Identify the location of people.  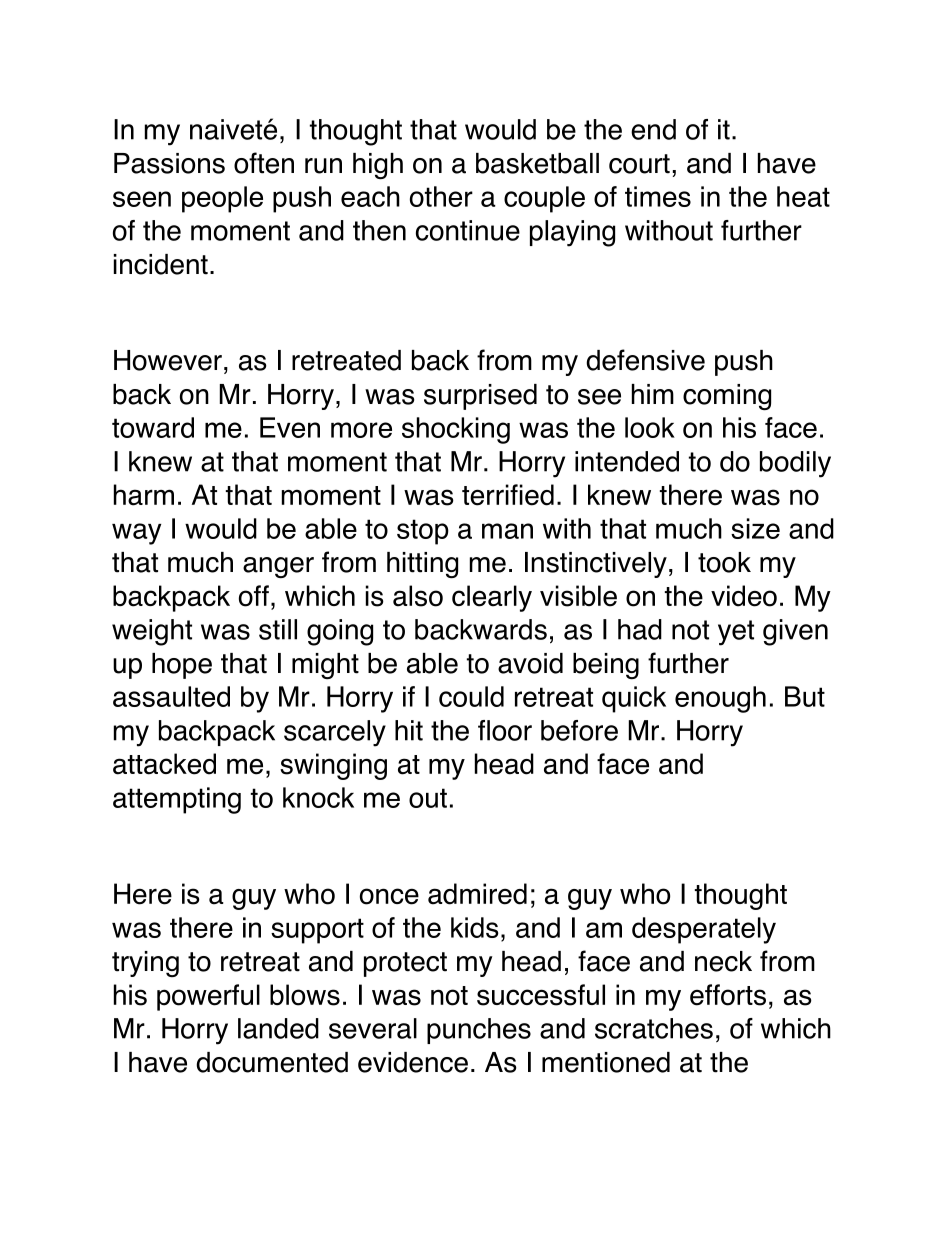
(222, 199).
